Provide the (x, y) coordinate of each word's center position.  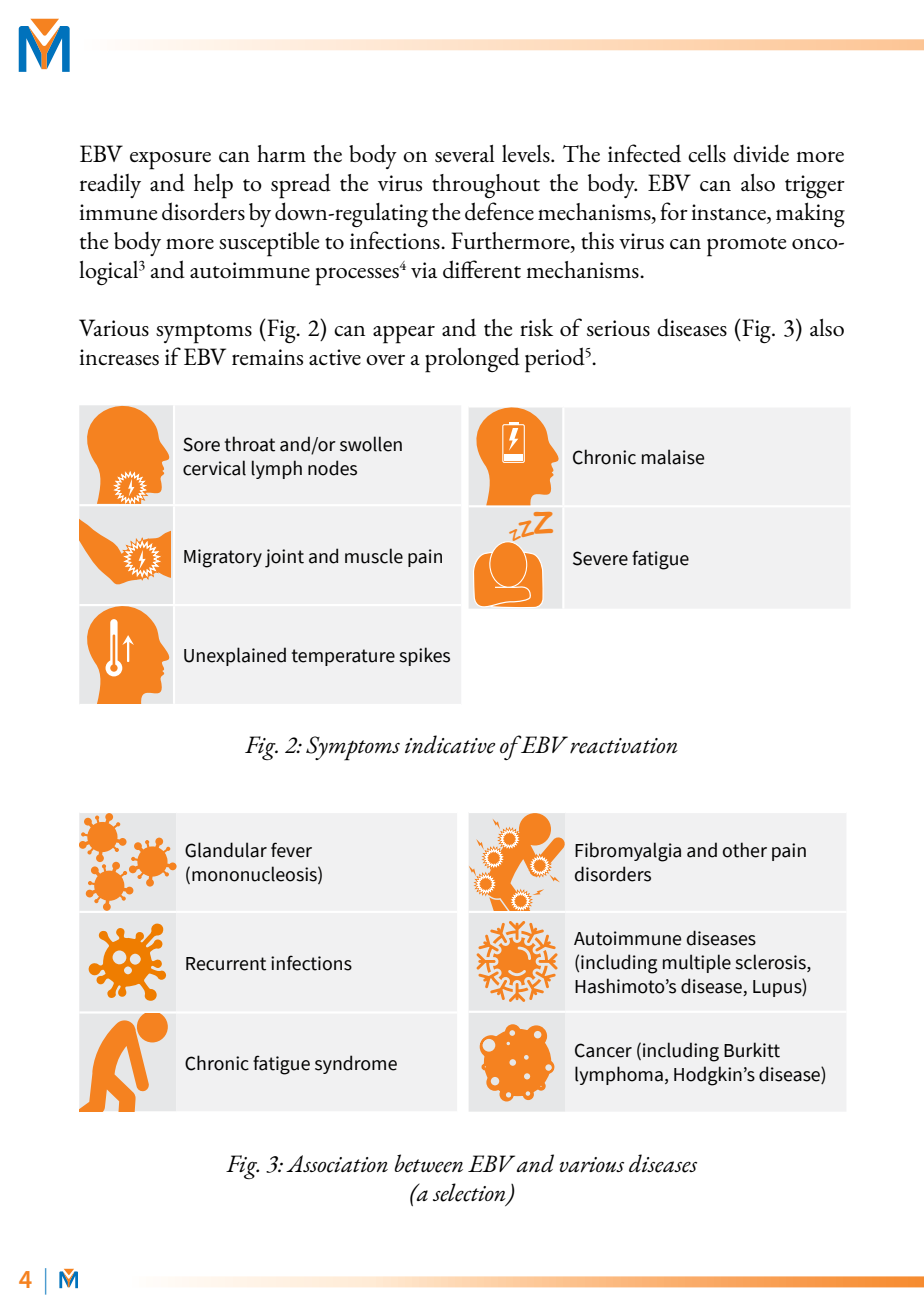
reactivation (624, 746)
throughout (486, 186)
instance (729, 212)
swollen (371, 444)
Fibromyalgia (628, 852)
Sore (201, 444)
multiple (697, 963)
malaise (673, 457)
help (213, 186)
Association (337, 1164)
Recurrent (226, 964)
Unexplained (235, 656)
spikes (424, 656)
